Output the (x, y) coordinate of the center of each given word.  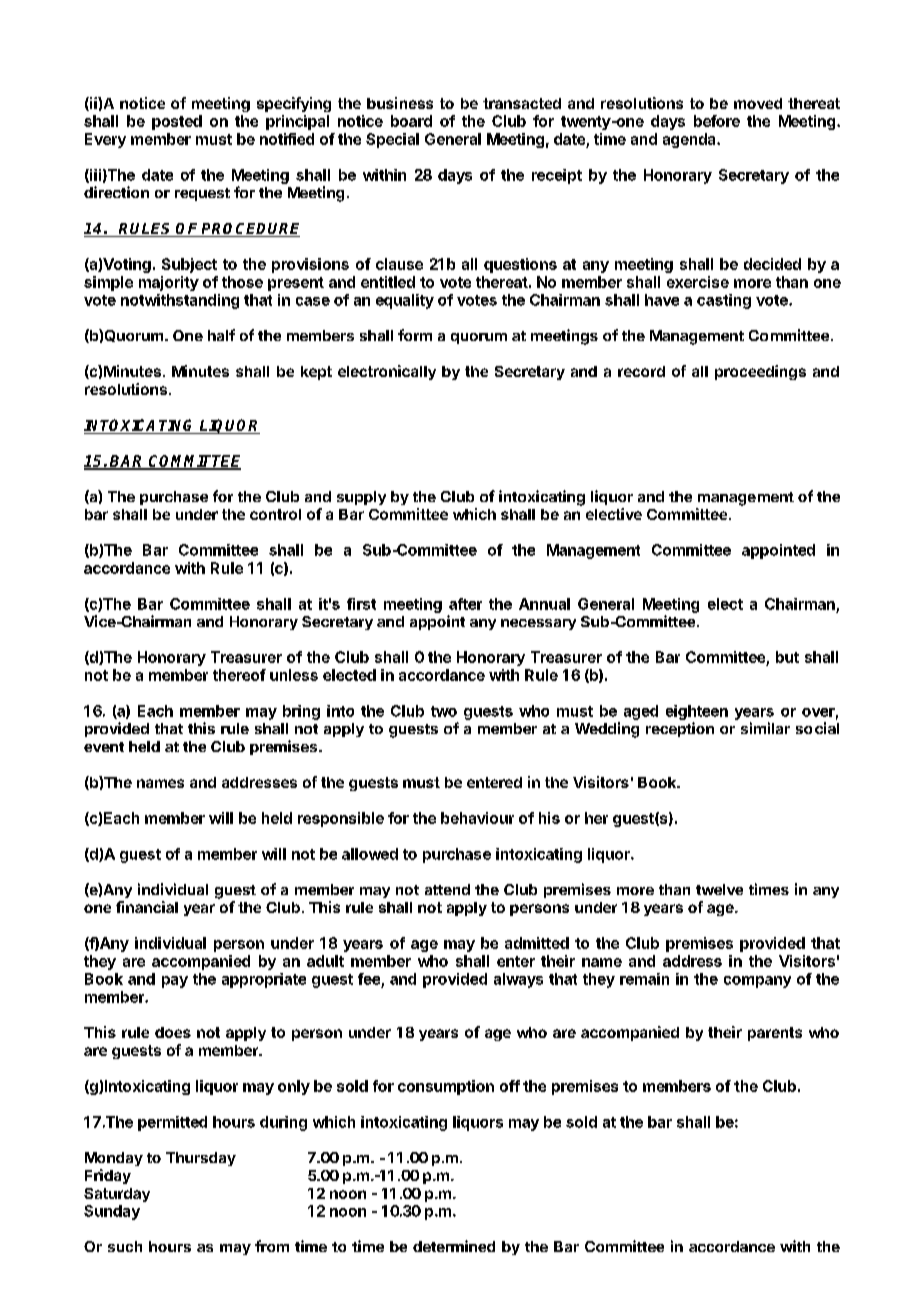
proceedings (760, 372)
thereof (239, 675)
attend (447, 889)
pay (175, 982)
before (717, 121)
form (415, 335)
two (444, 711)
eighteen (697, 712)
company (757, 982)
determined (454, 1246)
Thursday (201, 1159)
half (221, 335)
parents (775, 1034)
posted (177, 122)
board (411, 121)
